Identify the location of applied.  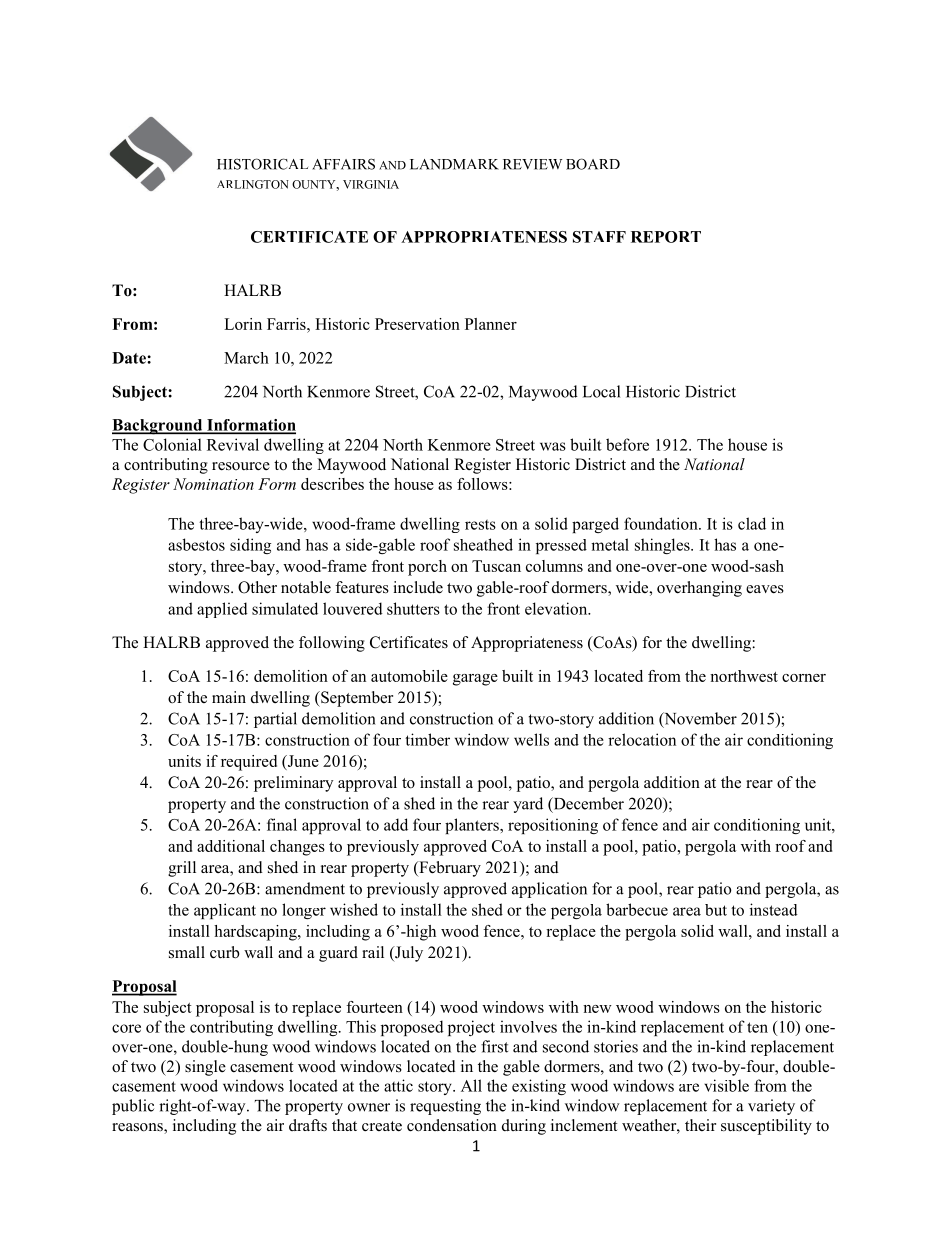
(222, 610).
